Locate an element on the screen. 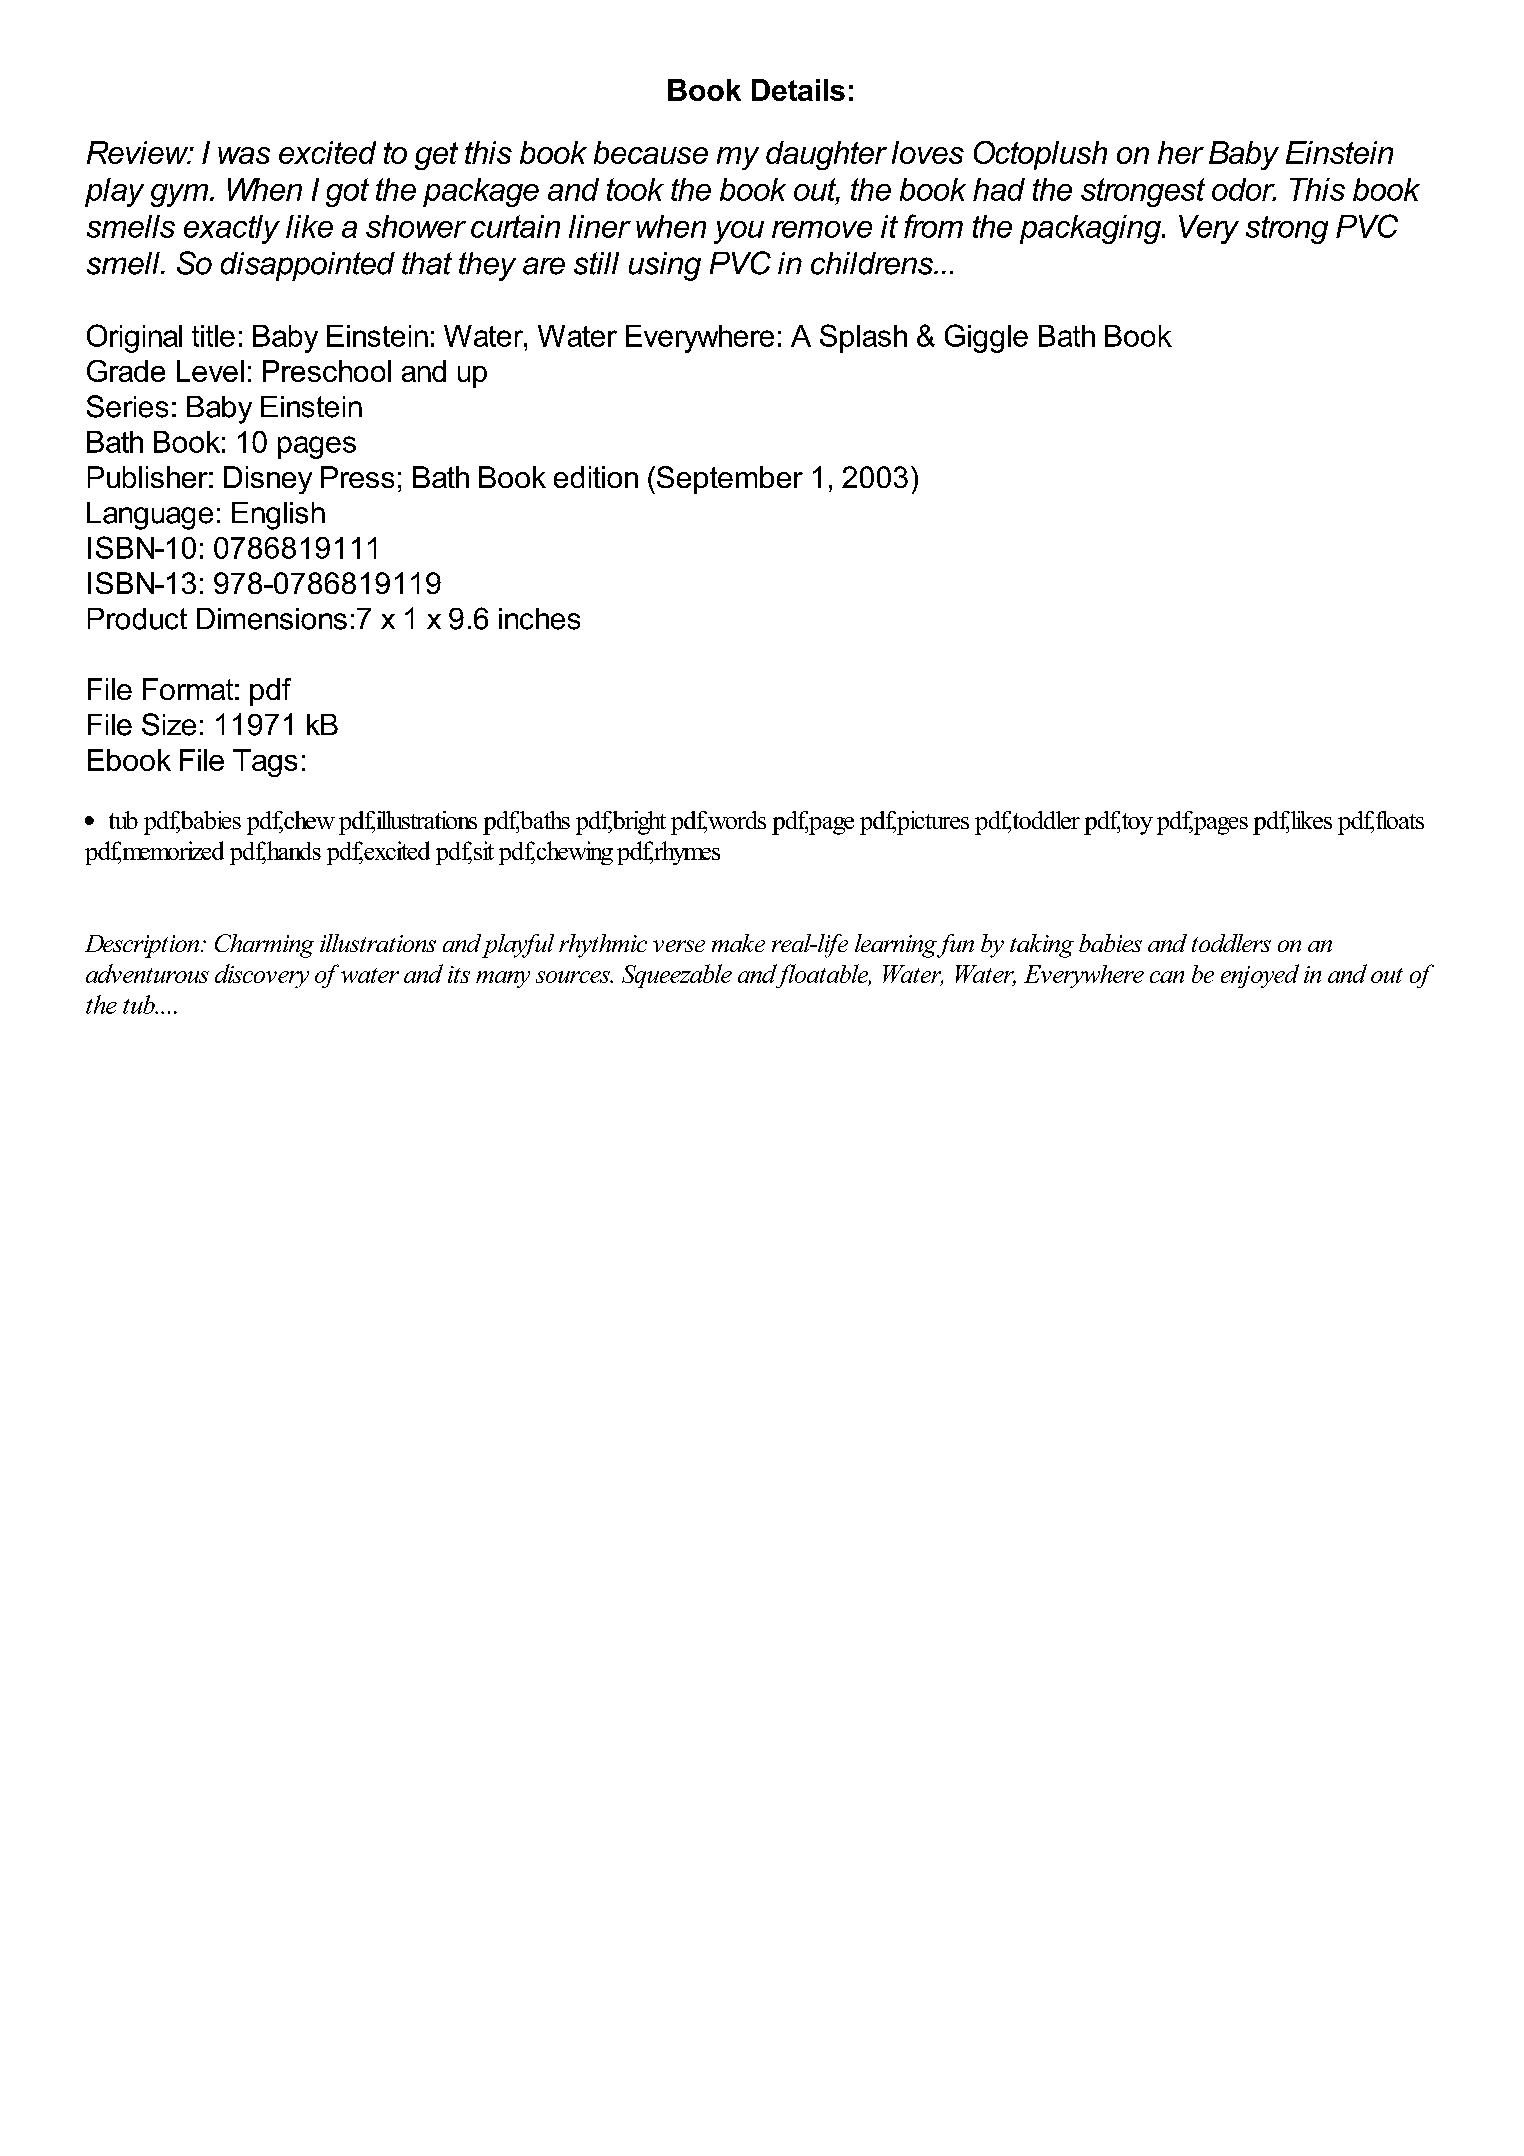 This screenshot has height=2156, width=1524. Charming is located at coordinates (264, 946).
